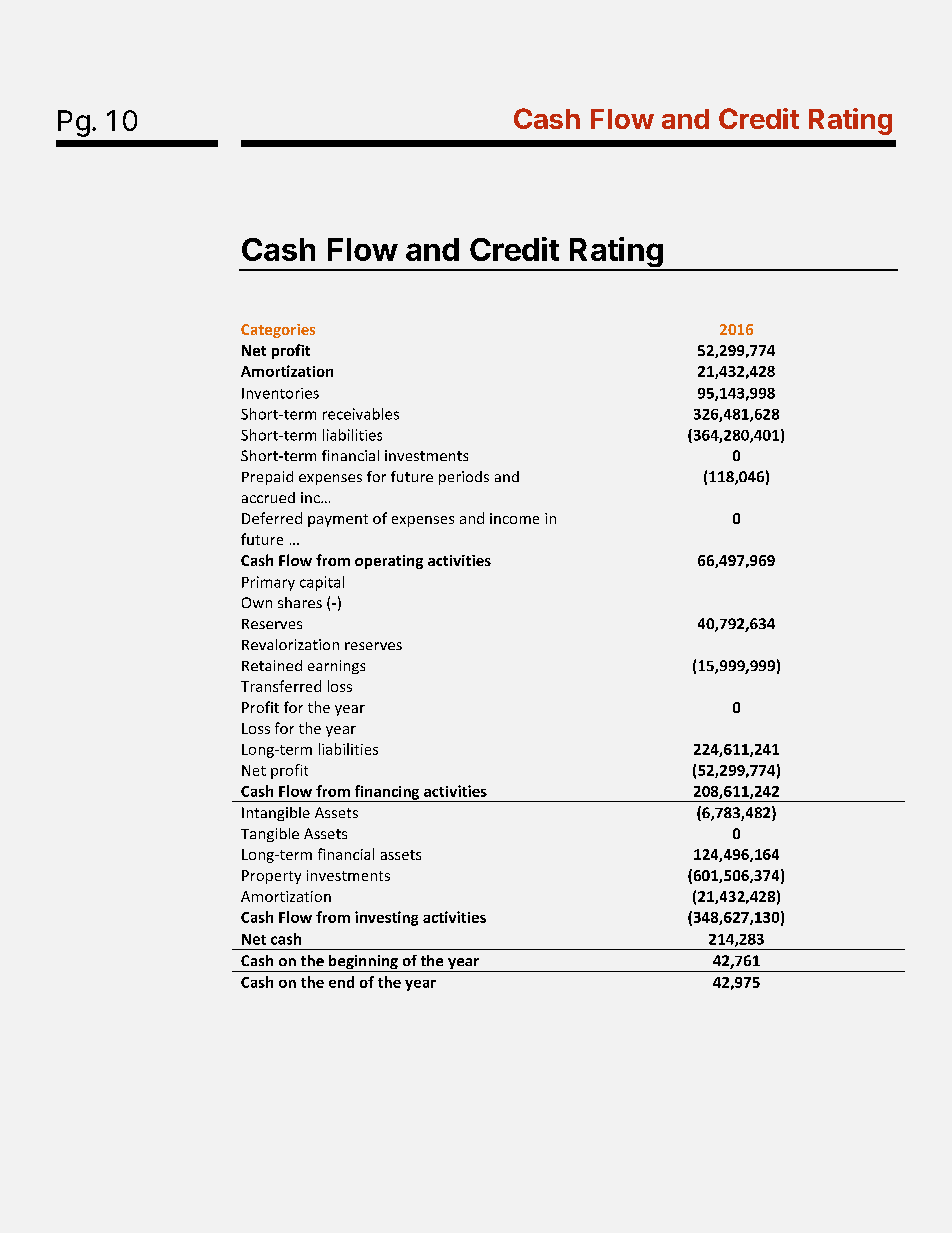  I want to click on Categories, so click(278, 331).
